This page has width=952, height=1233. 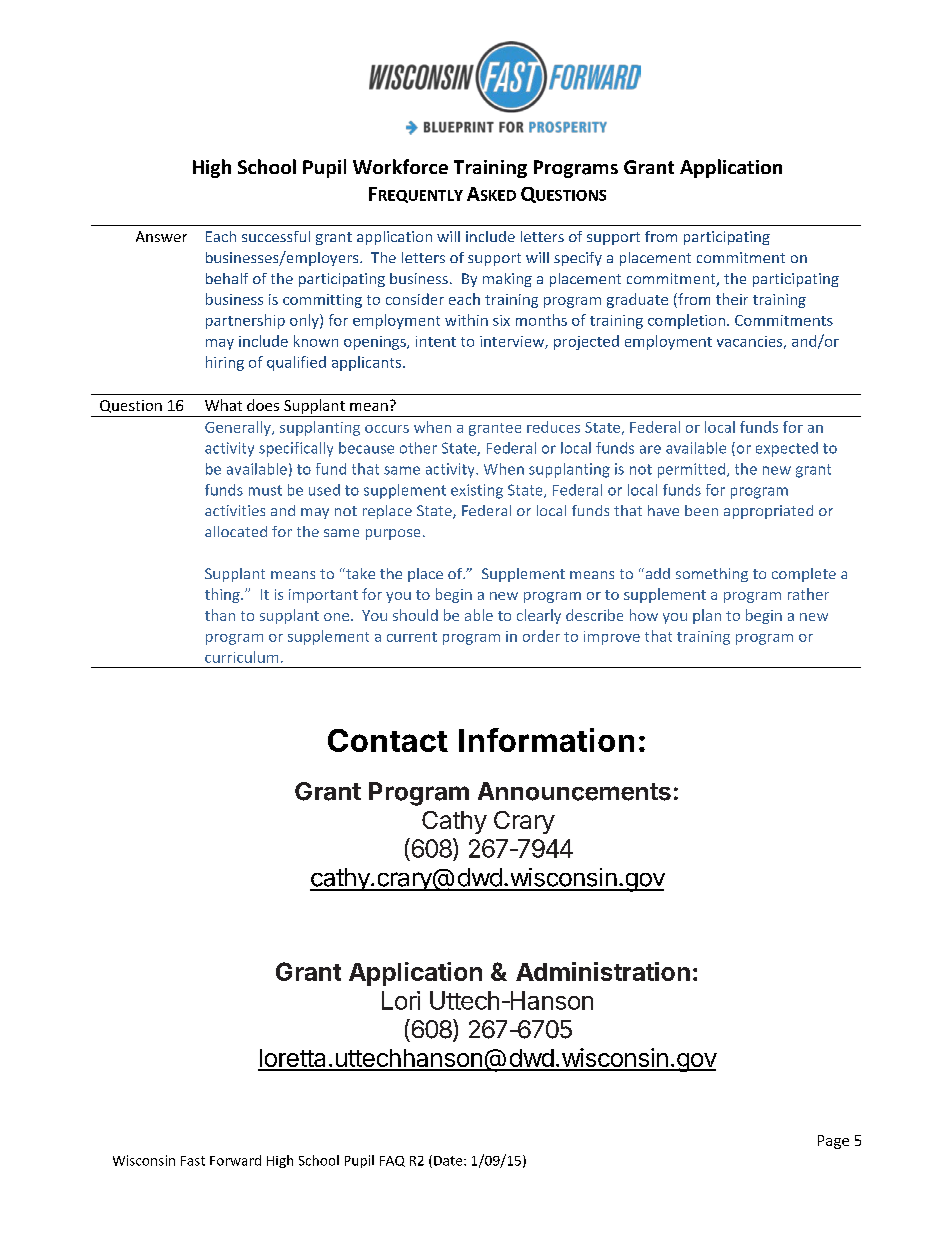 I want to click on reduces, so click(x=553, y=427).
